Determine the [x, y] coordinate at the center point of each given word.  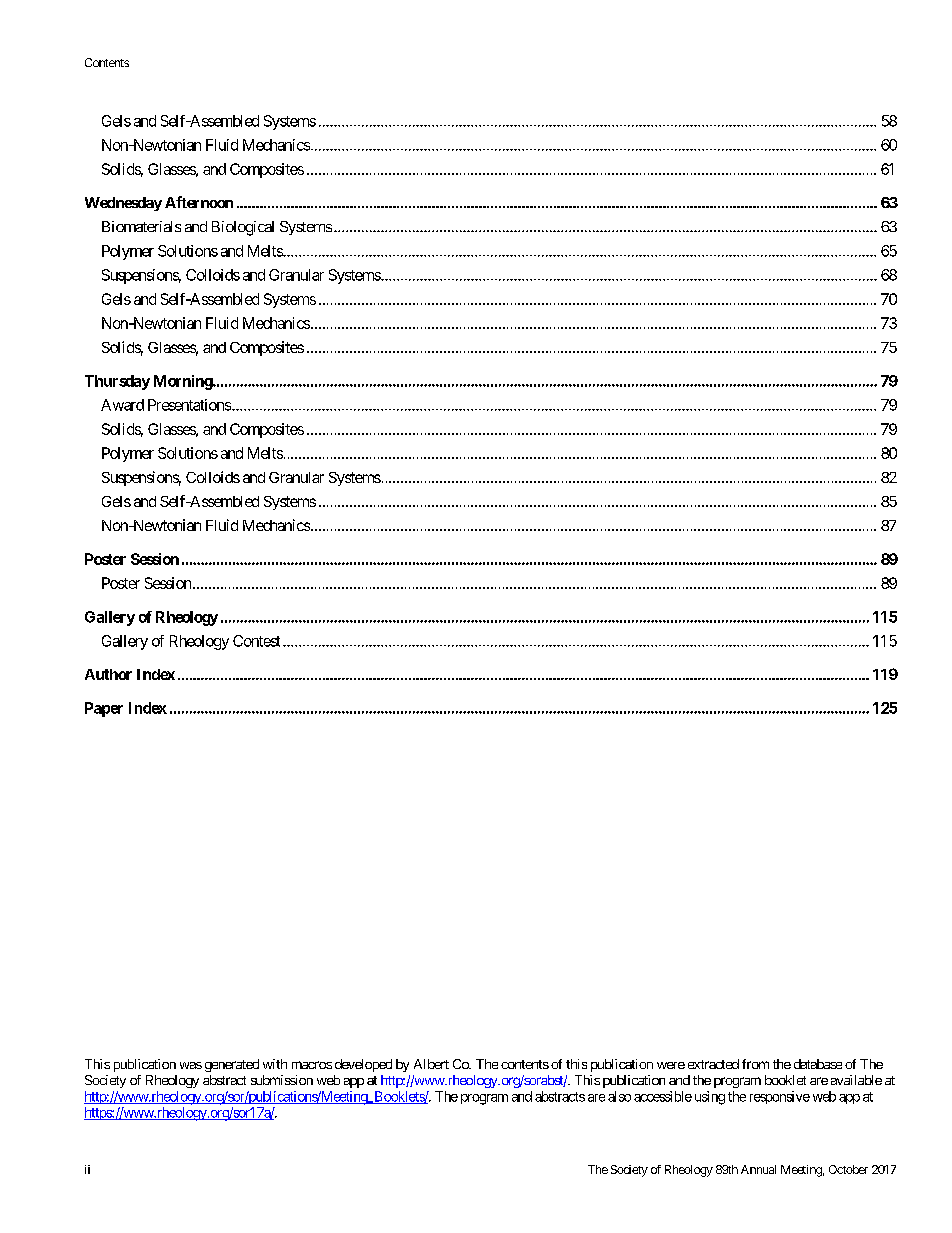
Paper [104, 709]
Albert [431, 1064]
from [755, 1064]
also [619, 1096]
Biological [243, 228]
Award [122, 405]
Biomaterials [141, 226]
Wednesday [123, 204]
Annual [758, 1169]
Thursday [117, 382]
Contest [256, 641]
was [191, 1065]
